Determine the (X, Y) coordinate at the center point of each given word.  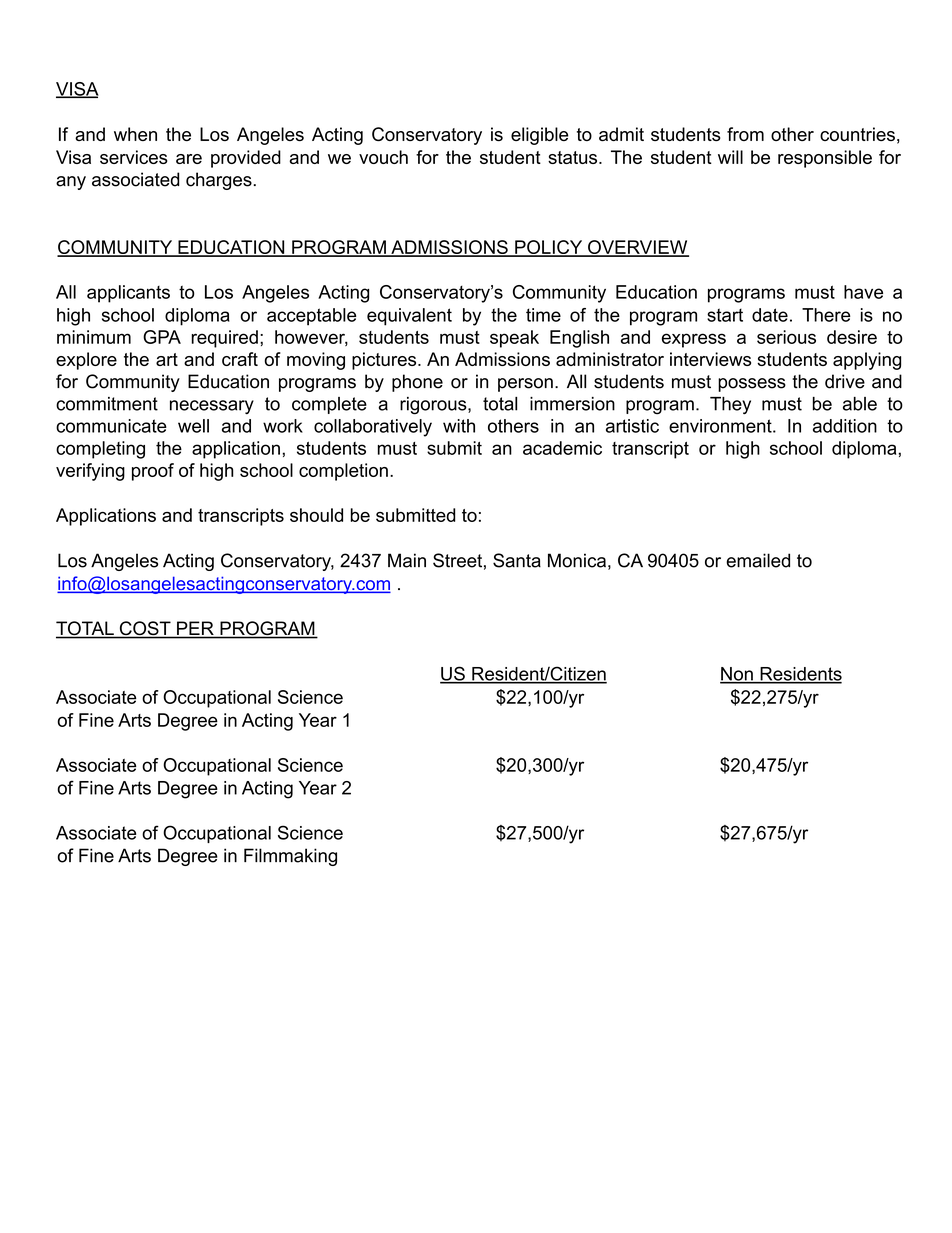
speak (514, 339)
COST (145, 629)
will (730, 157)
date (770, 315)
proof (153, 472)
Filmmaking (290, 857)
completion (343, 472)
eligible (540, 136)
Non (737, 675)
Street (457, 560)
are (189, 159)
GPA (162, 337)
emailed (758, 560)
